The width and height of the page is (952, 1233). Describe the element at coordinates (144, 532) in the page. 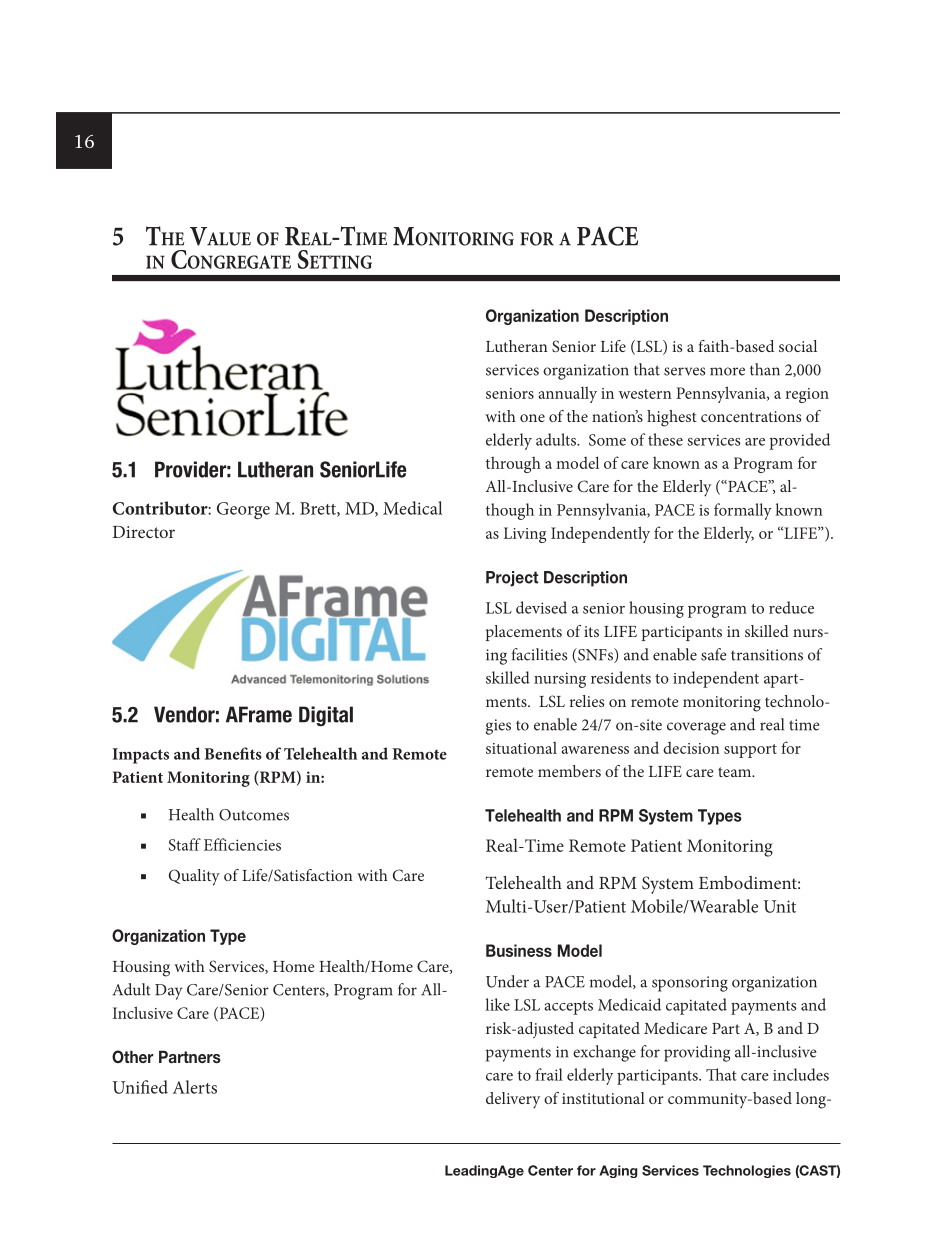

I see `Director` at that location.
